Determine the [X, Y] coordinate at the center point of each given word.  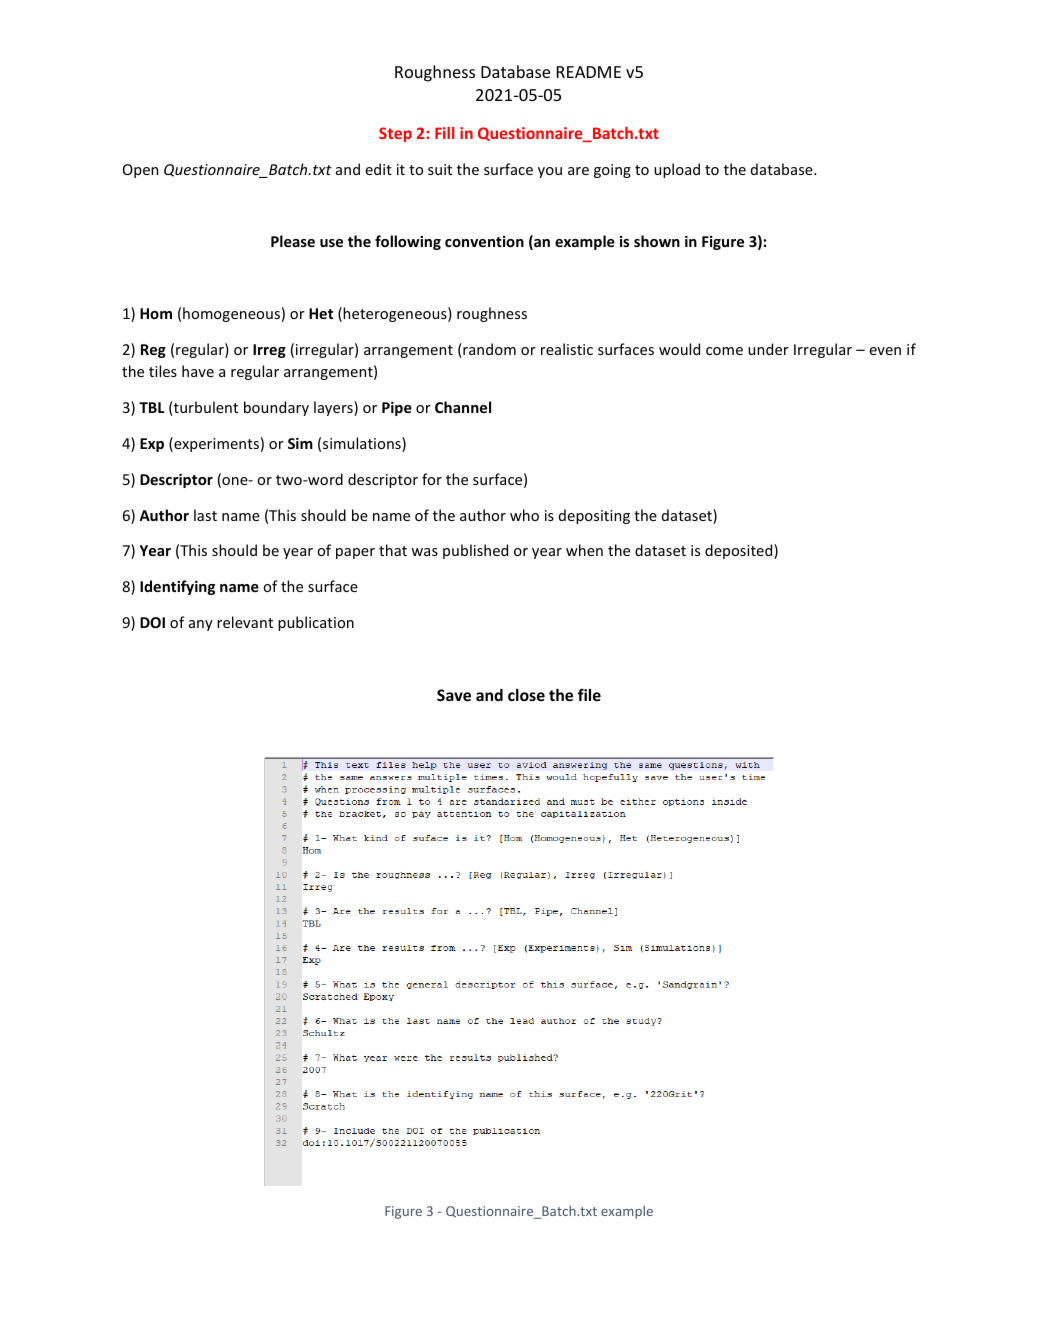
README [589, 72]
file [589, 694]
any [201, 625]
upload [677, 170]
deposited [740, 551]
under [768, 349]
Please [293, 241]
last [205, 515]
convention [484, 241]
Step [395, 134]
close [526, 695]
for [432, 479]
